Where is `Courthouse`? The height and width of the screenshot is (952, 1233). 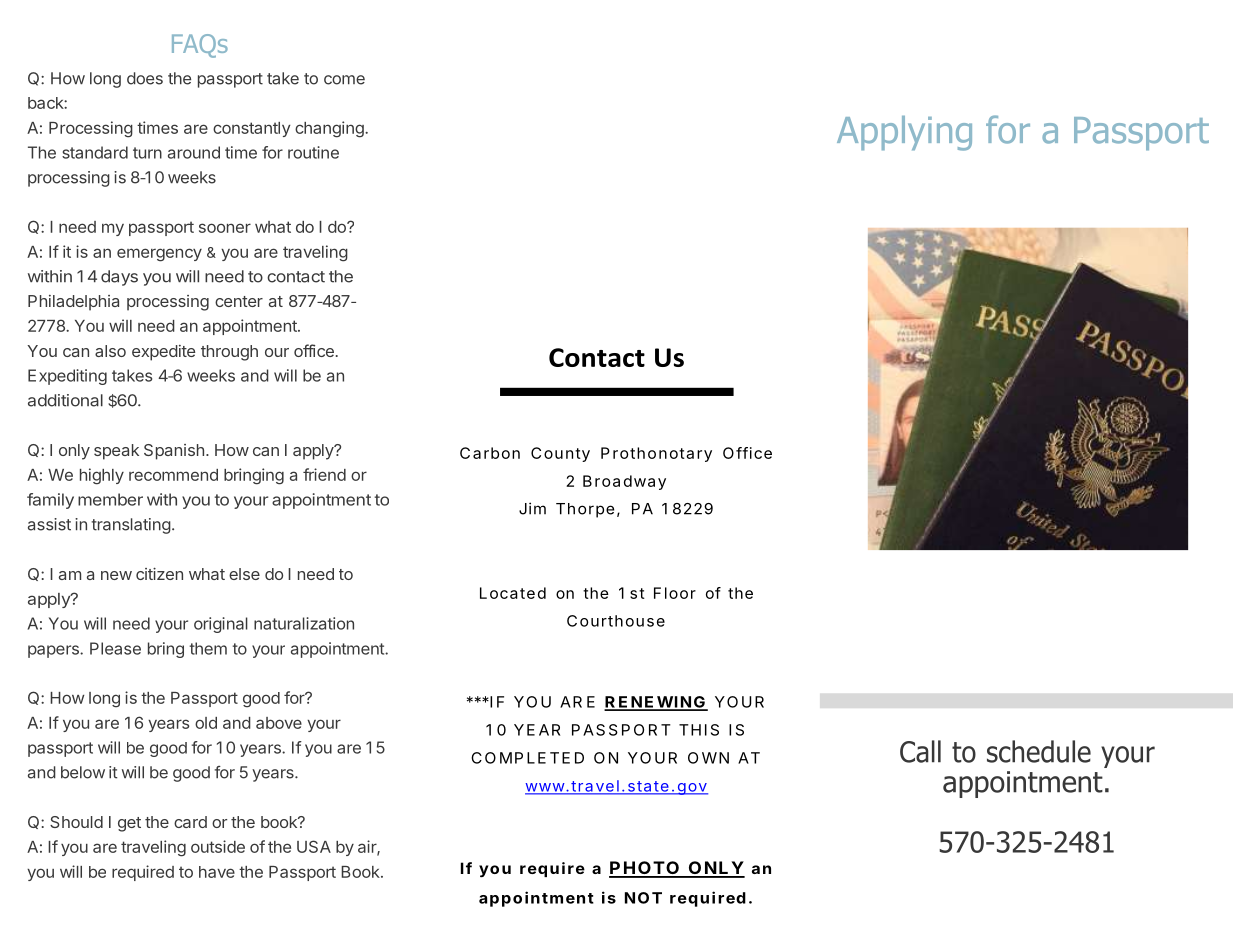
Courthouse is located at coordinates (616, 621).
